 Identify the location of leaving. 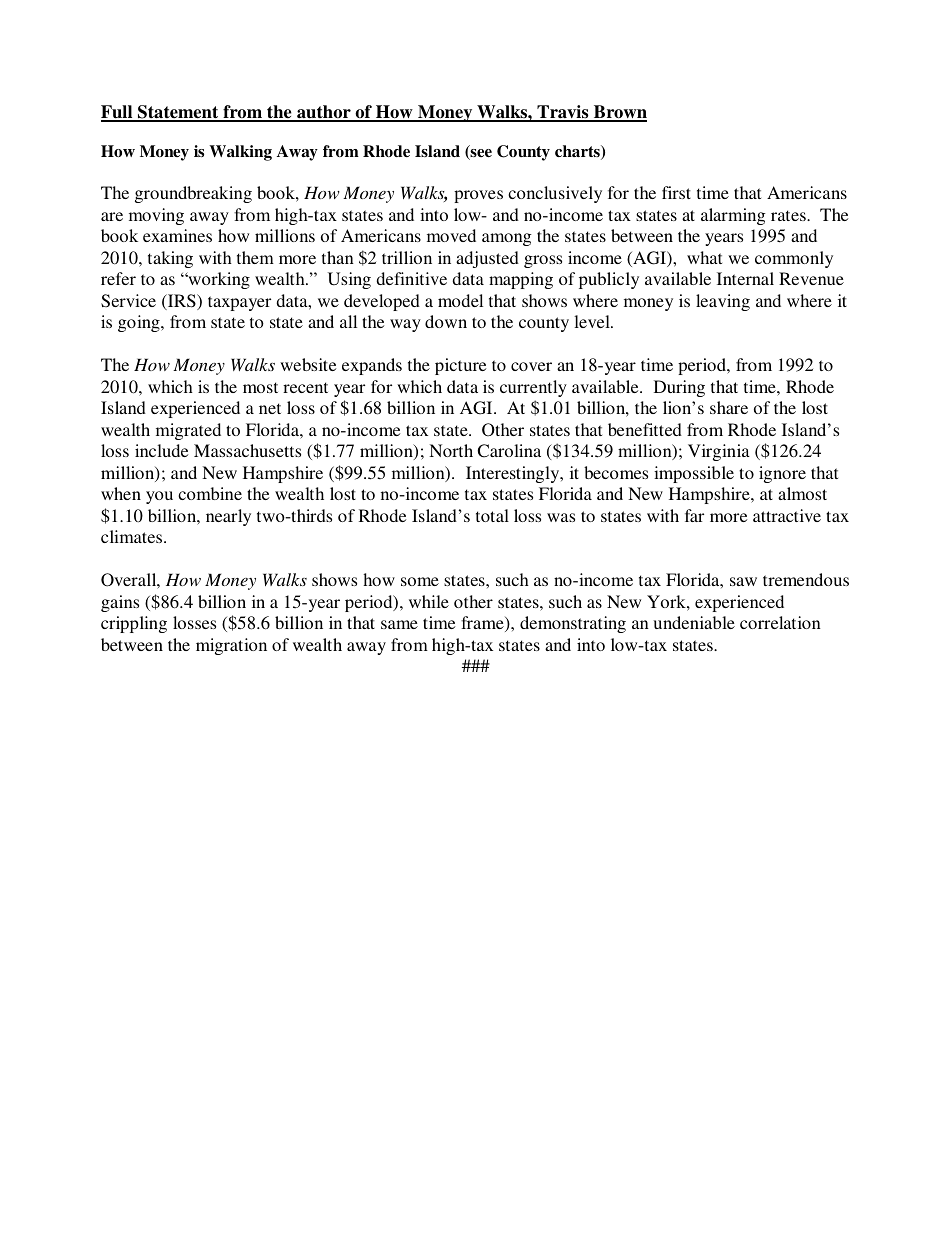
(723, 302).
